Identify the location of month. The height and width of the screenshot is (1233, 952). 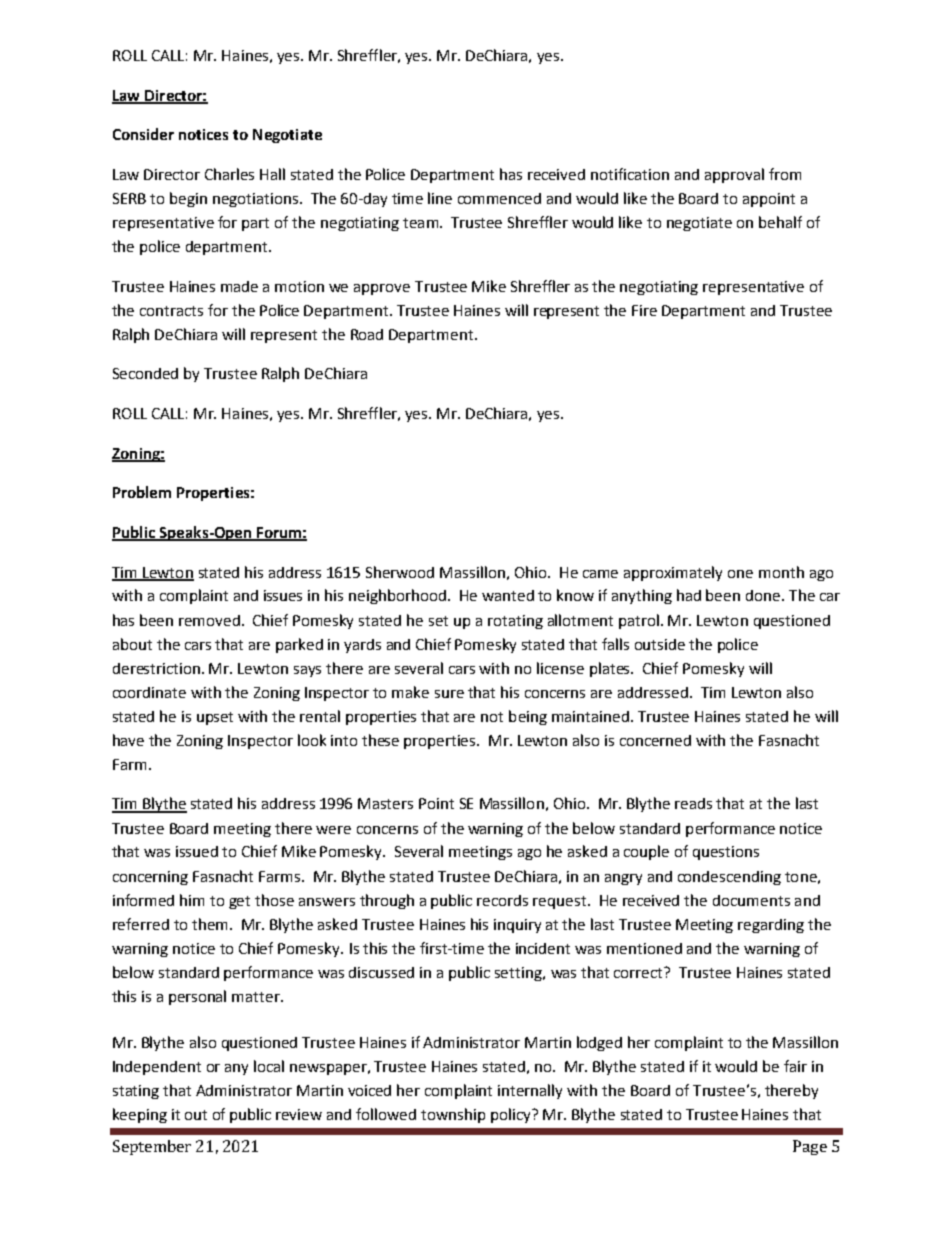
(781, 572).
